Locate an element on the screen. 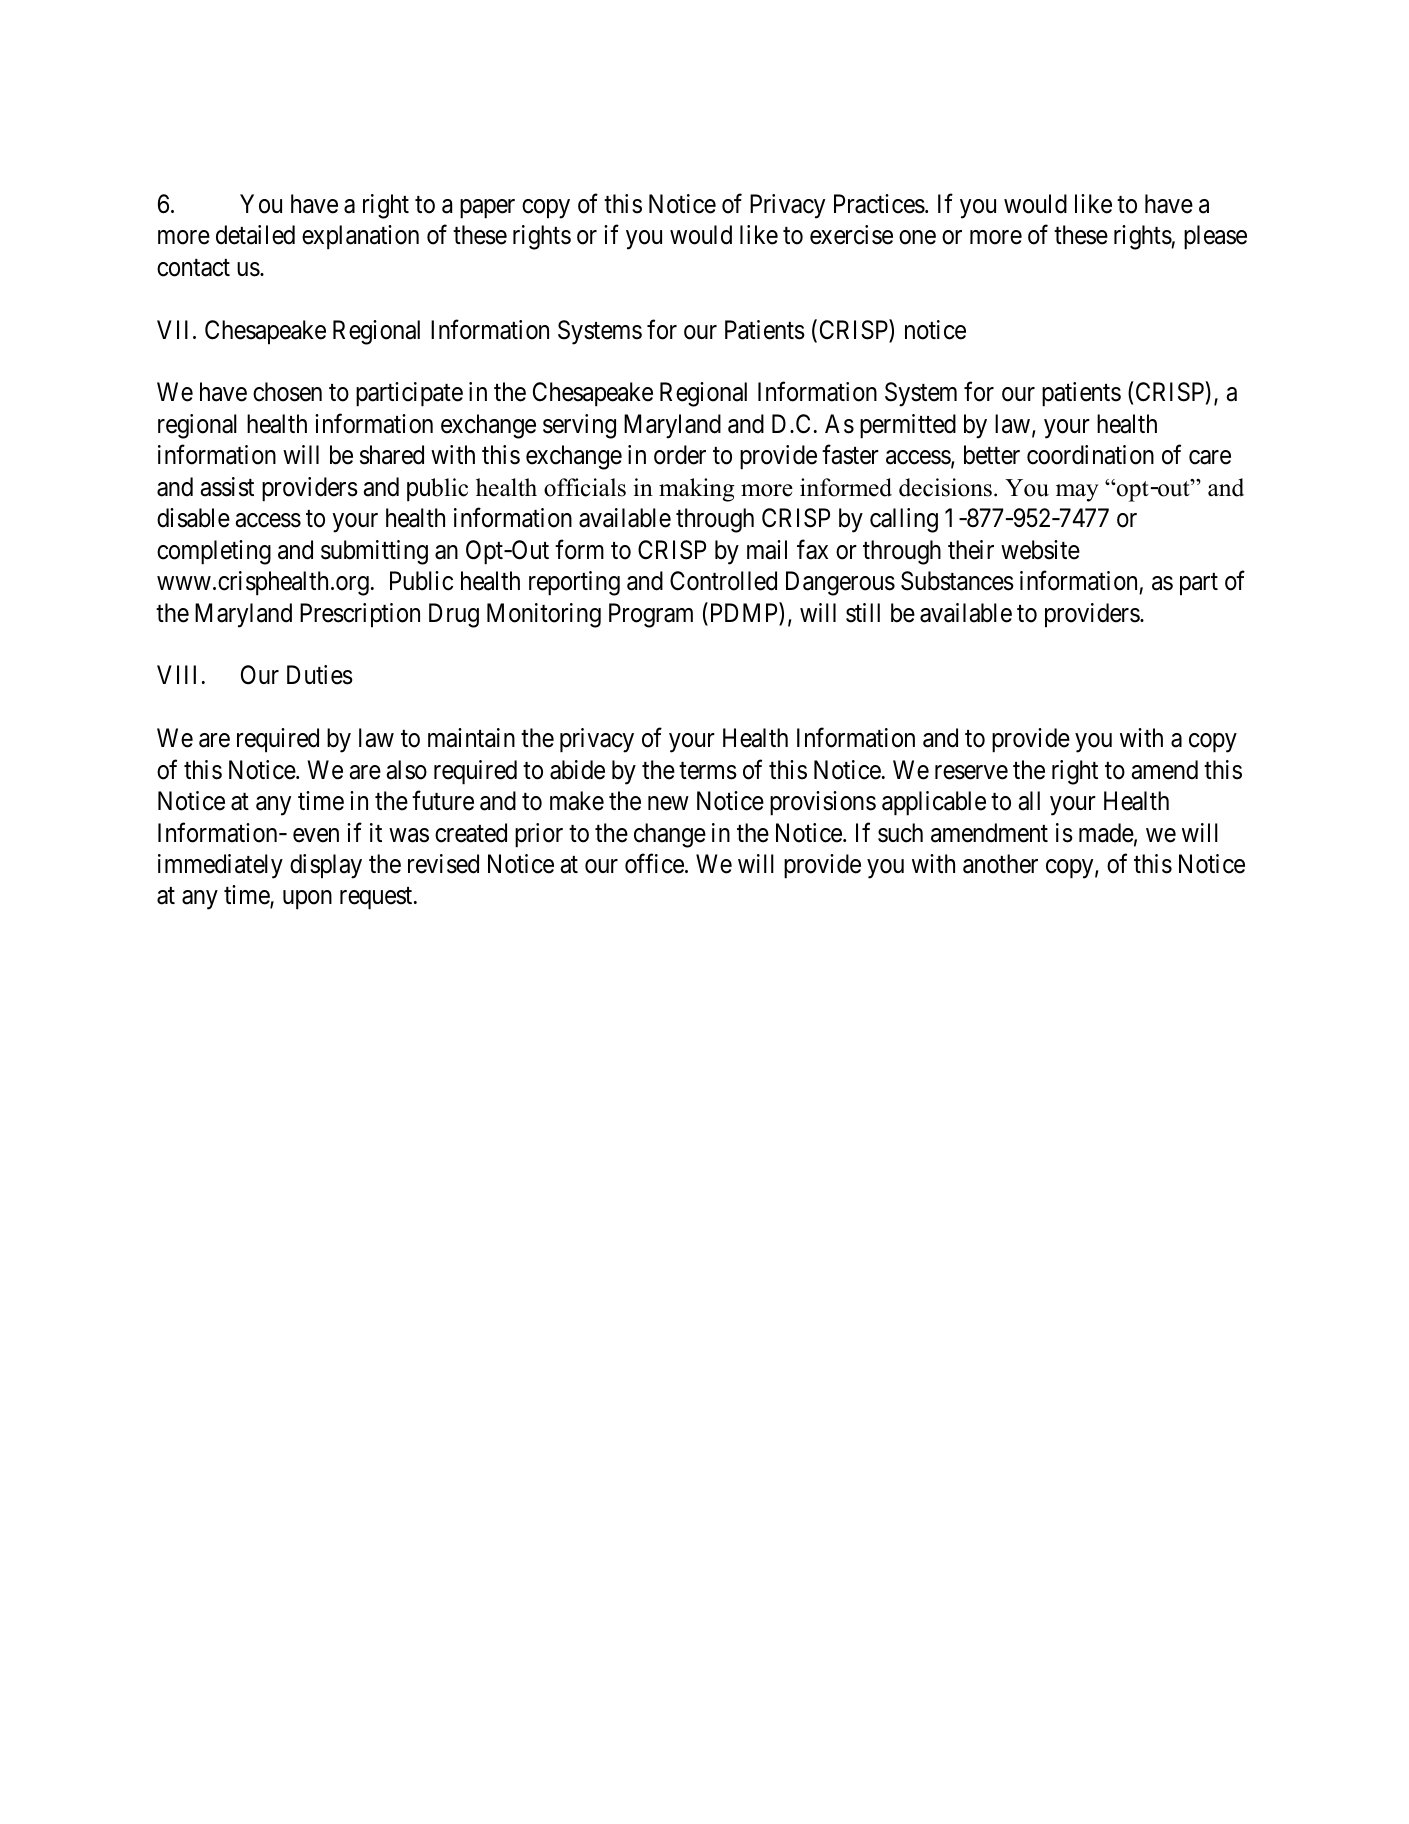 The image size is (1409, 1824). shared is located at coordinates (392, 455).
